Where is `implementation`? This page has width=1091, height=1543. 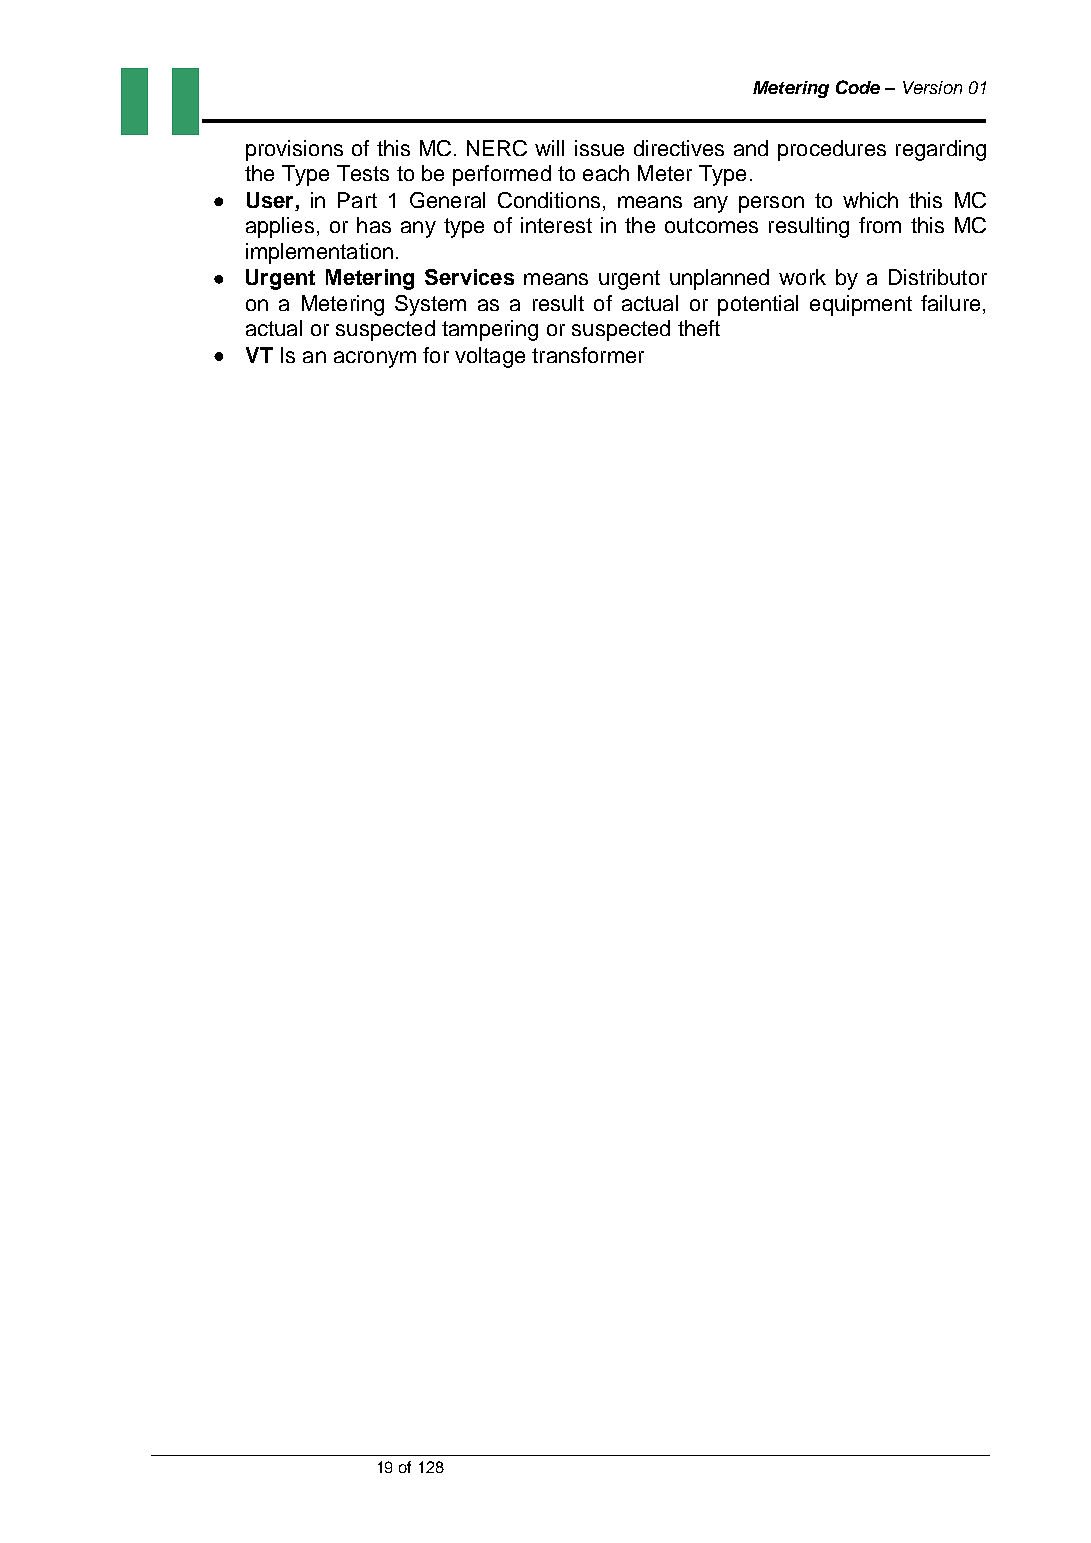 implementation is located at coordinates (319, 253).
